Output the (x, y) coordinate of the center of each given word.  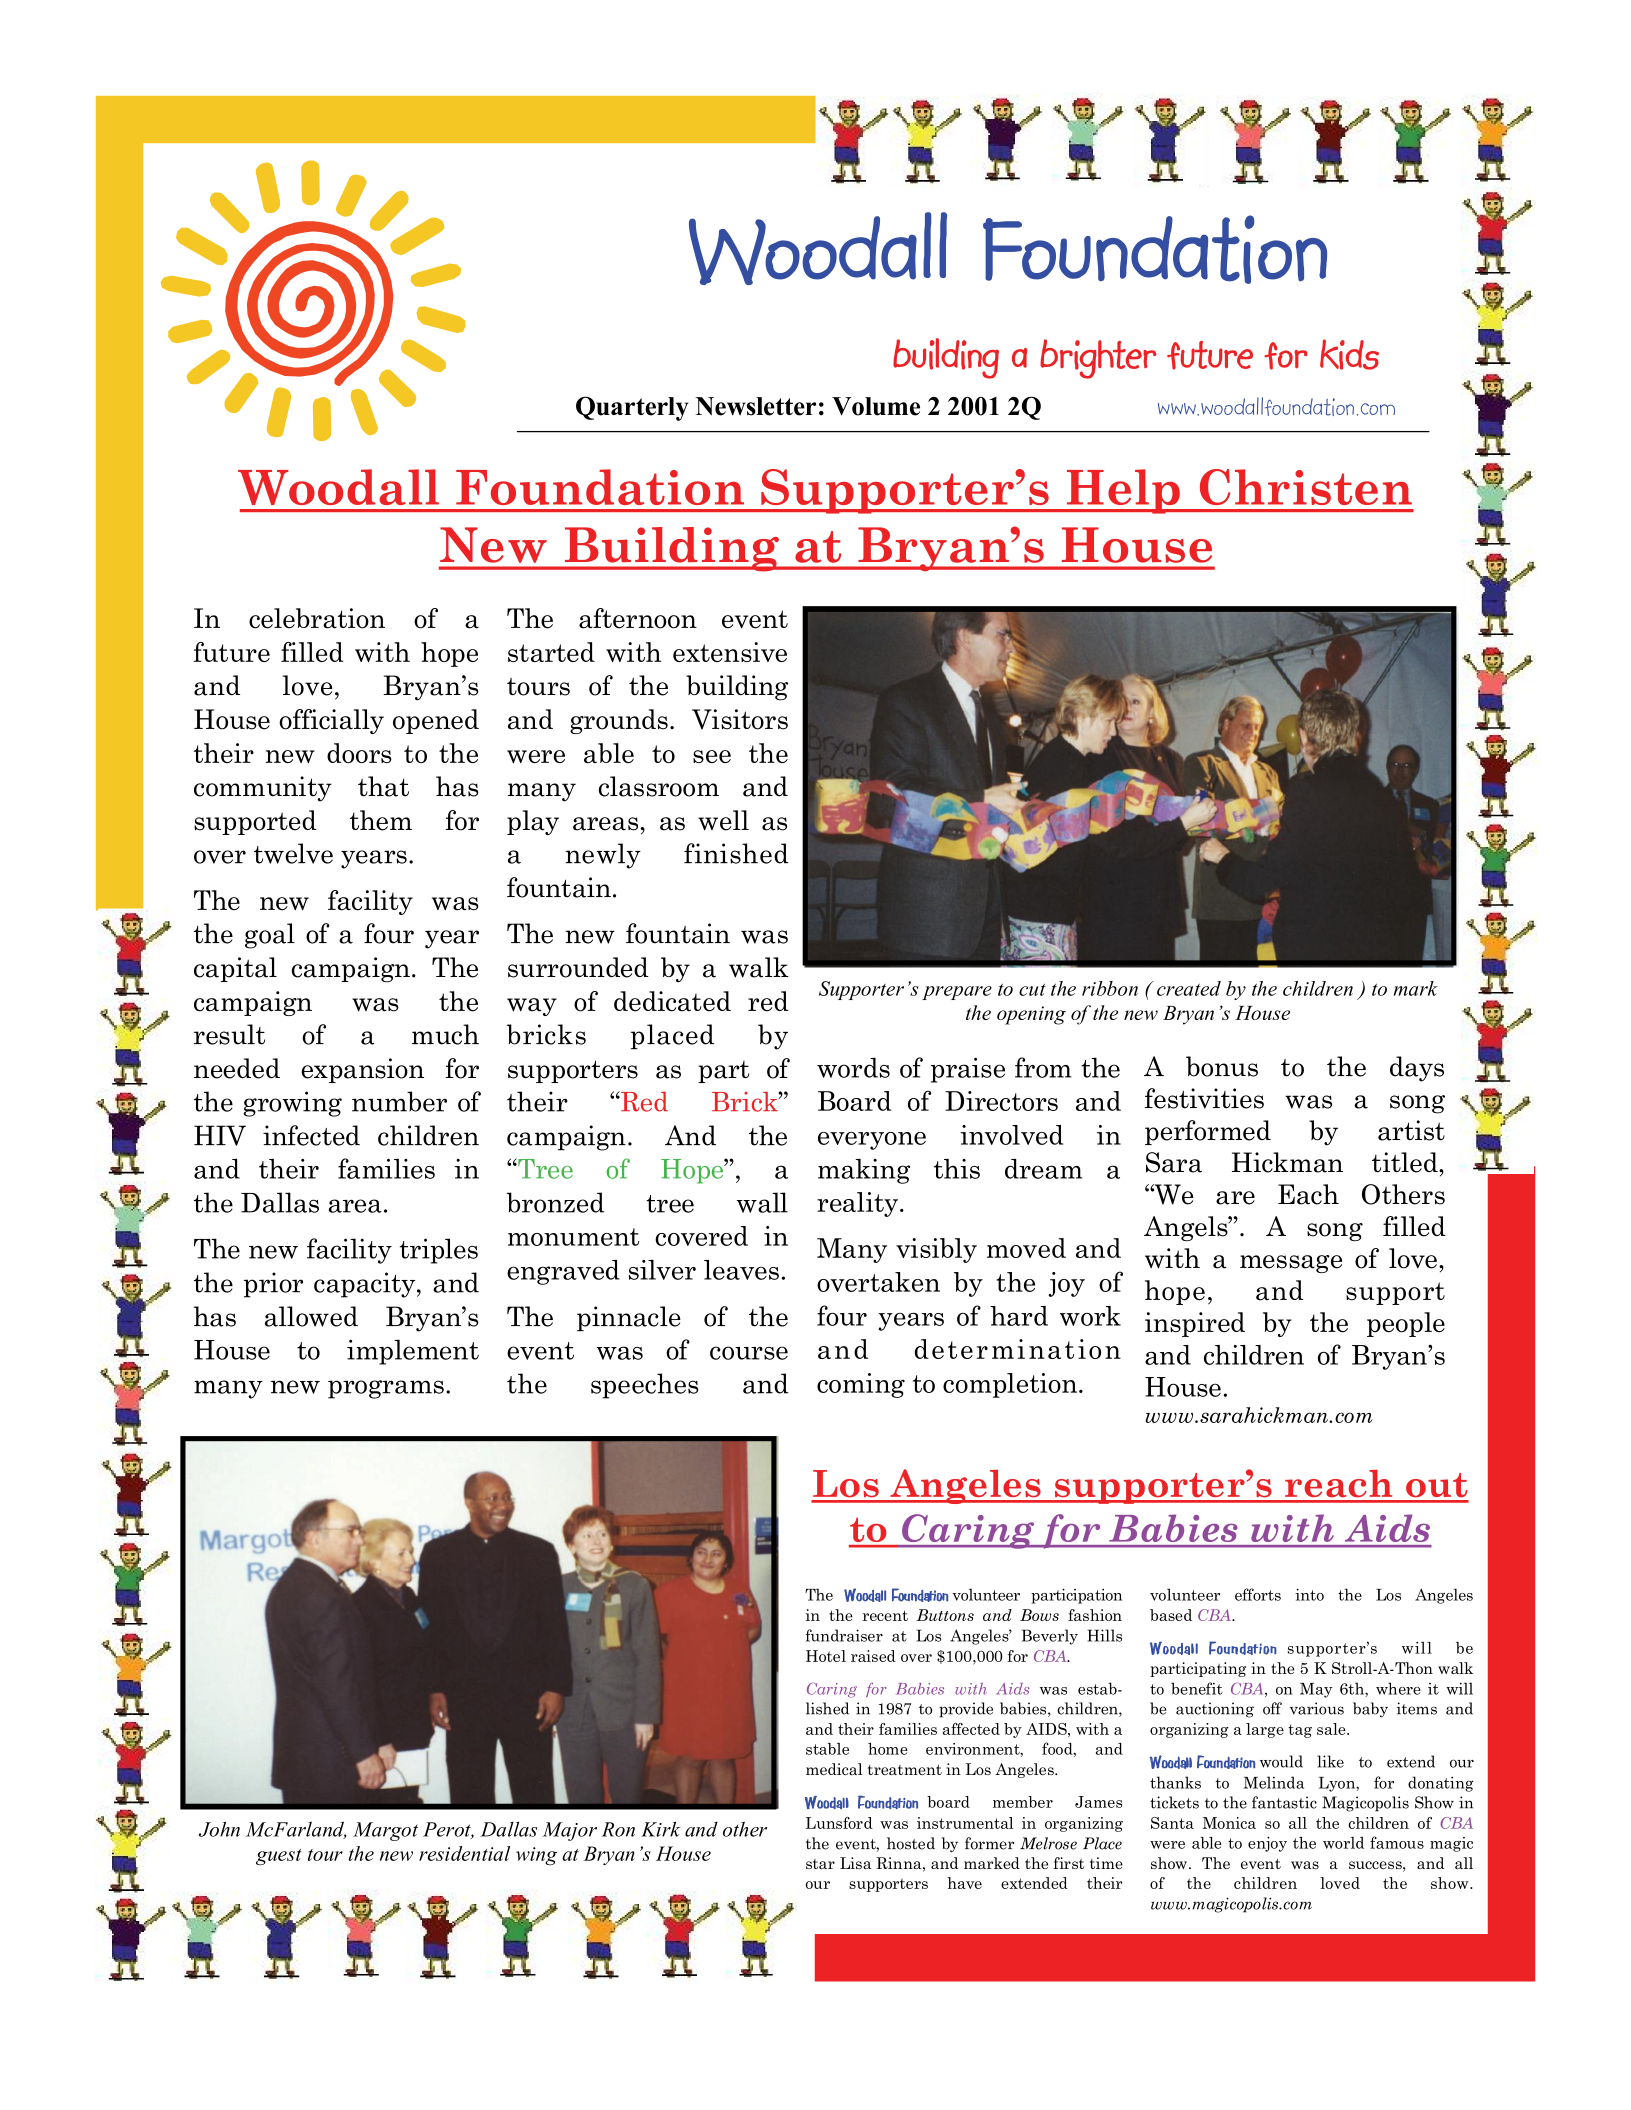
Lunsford (839, 1823)
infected (311, 1135)
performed (1208, 1132)
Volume (876, 406)
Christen (1306, 487)
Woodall (338, 487)
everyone (872, 1141)
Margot (385, 1831)
